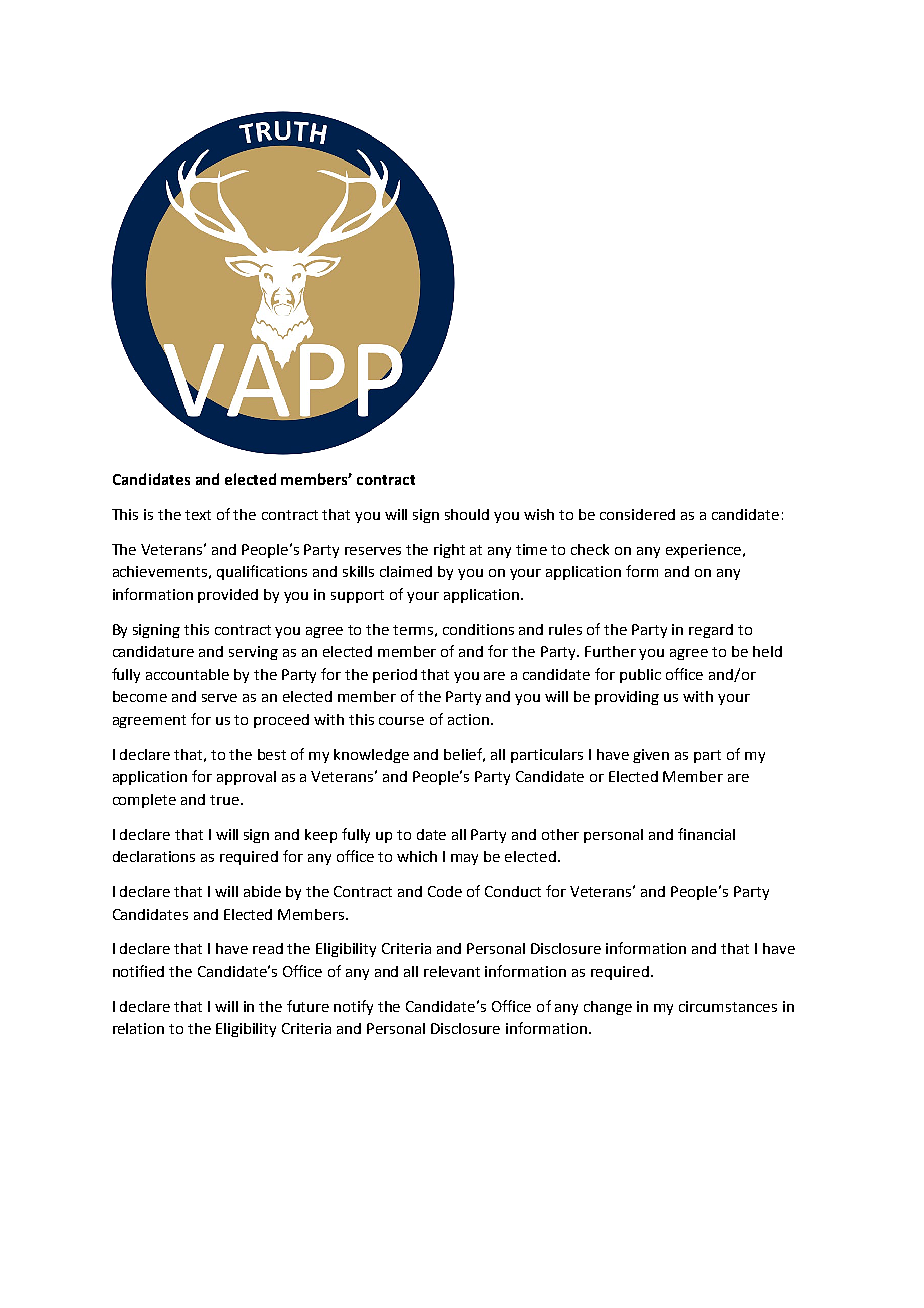 Image resolution: width=924 pixels, height=1308 pixels. Describe the element at coordinates (154, 856) in the screenshot. I see `declarations` at that location.
